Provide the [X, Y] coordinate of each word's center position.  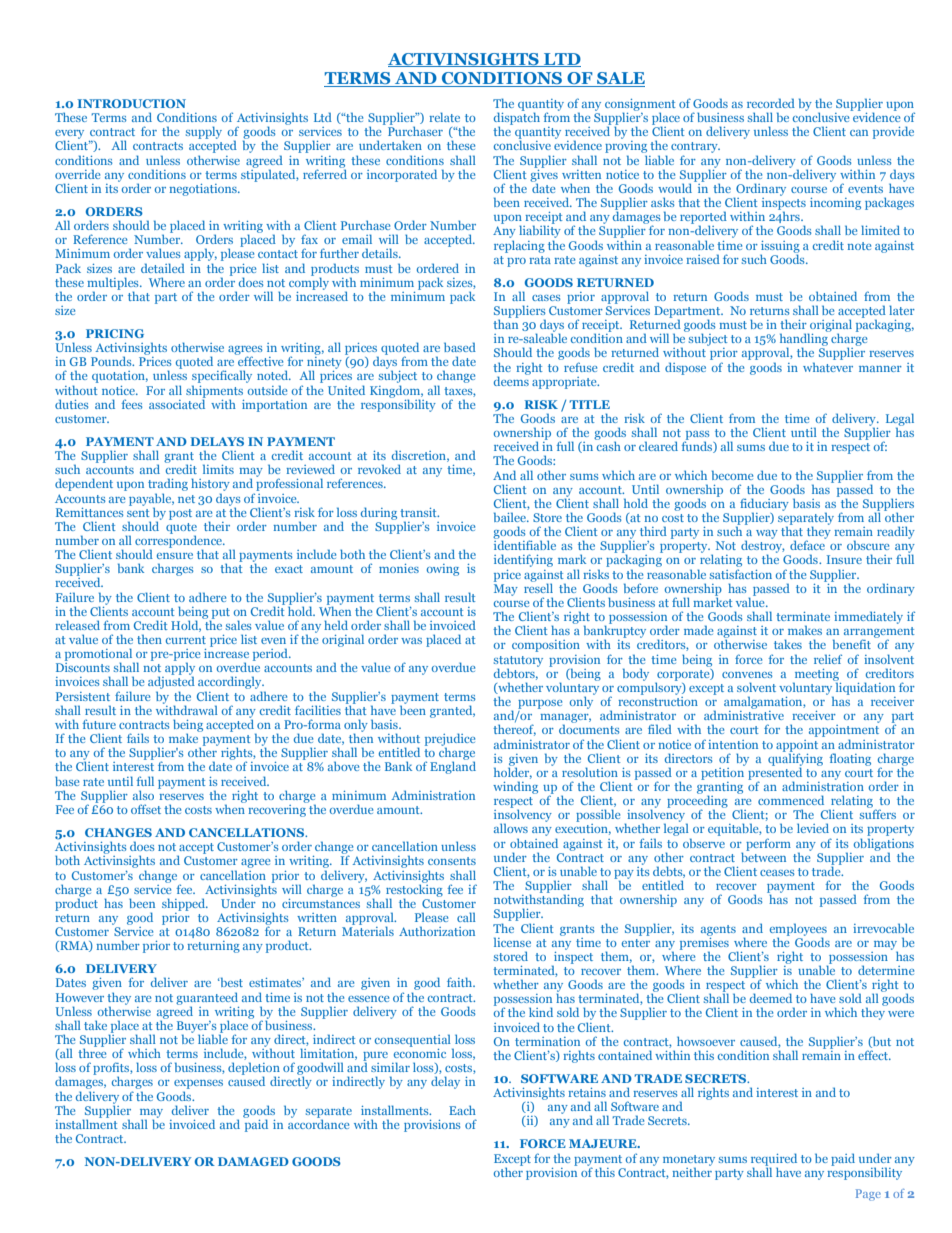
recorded [771, 103]
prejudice [450, 740]
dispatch [517, 118]
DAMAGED [253, 1161]
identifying [523, 560]
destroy [763, 546]
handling [805, 340]
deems [512, 380]
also [143, 795]
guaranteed [207, 999]
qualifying [795, 759]
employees [798, 930]
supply [204, 132]
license [512, 942]
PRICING [115, 333]
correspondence [180, 541]
